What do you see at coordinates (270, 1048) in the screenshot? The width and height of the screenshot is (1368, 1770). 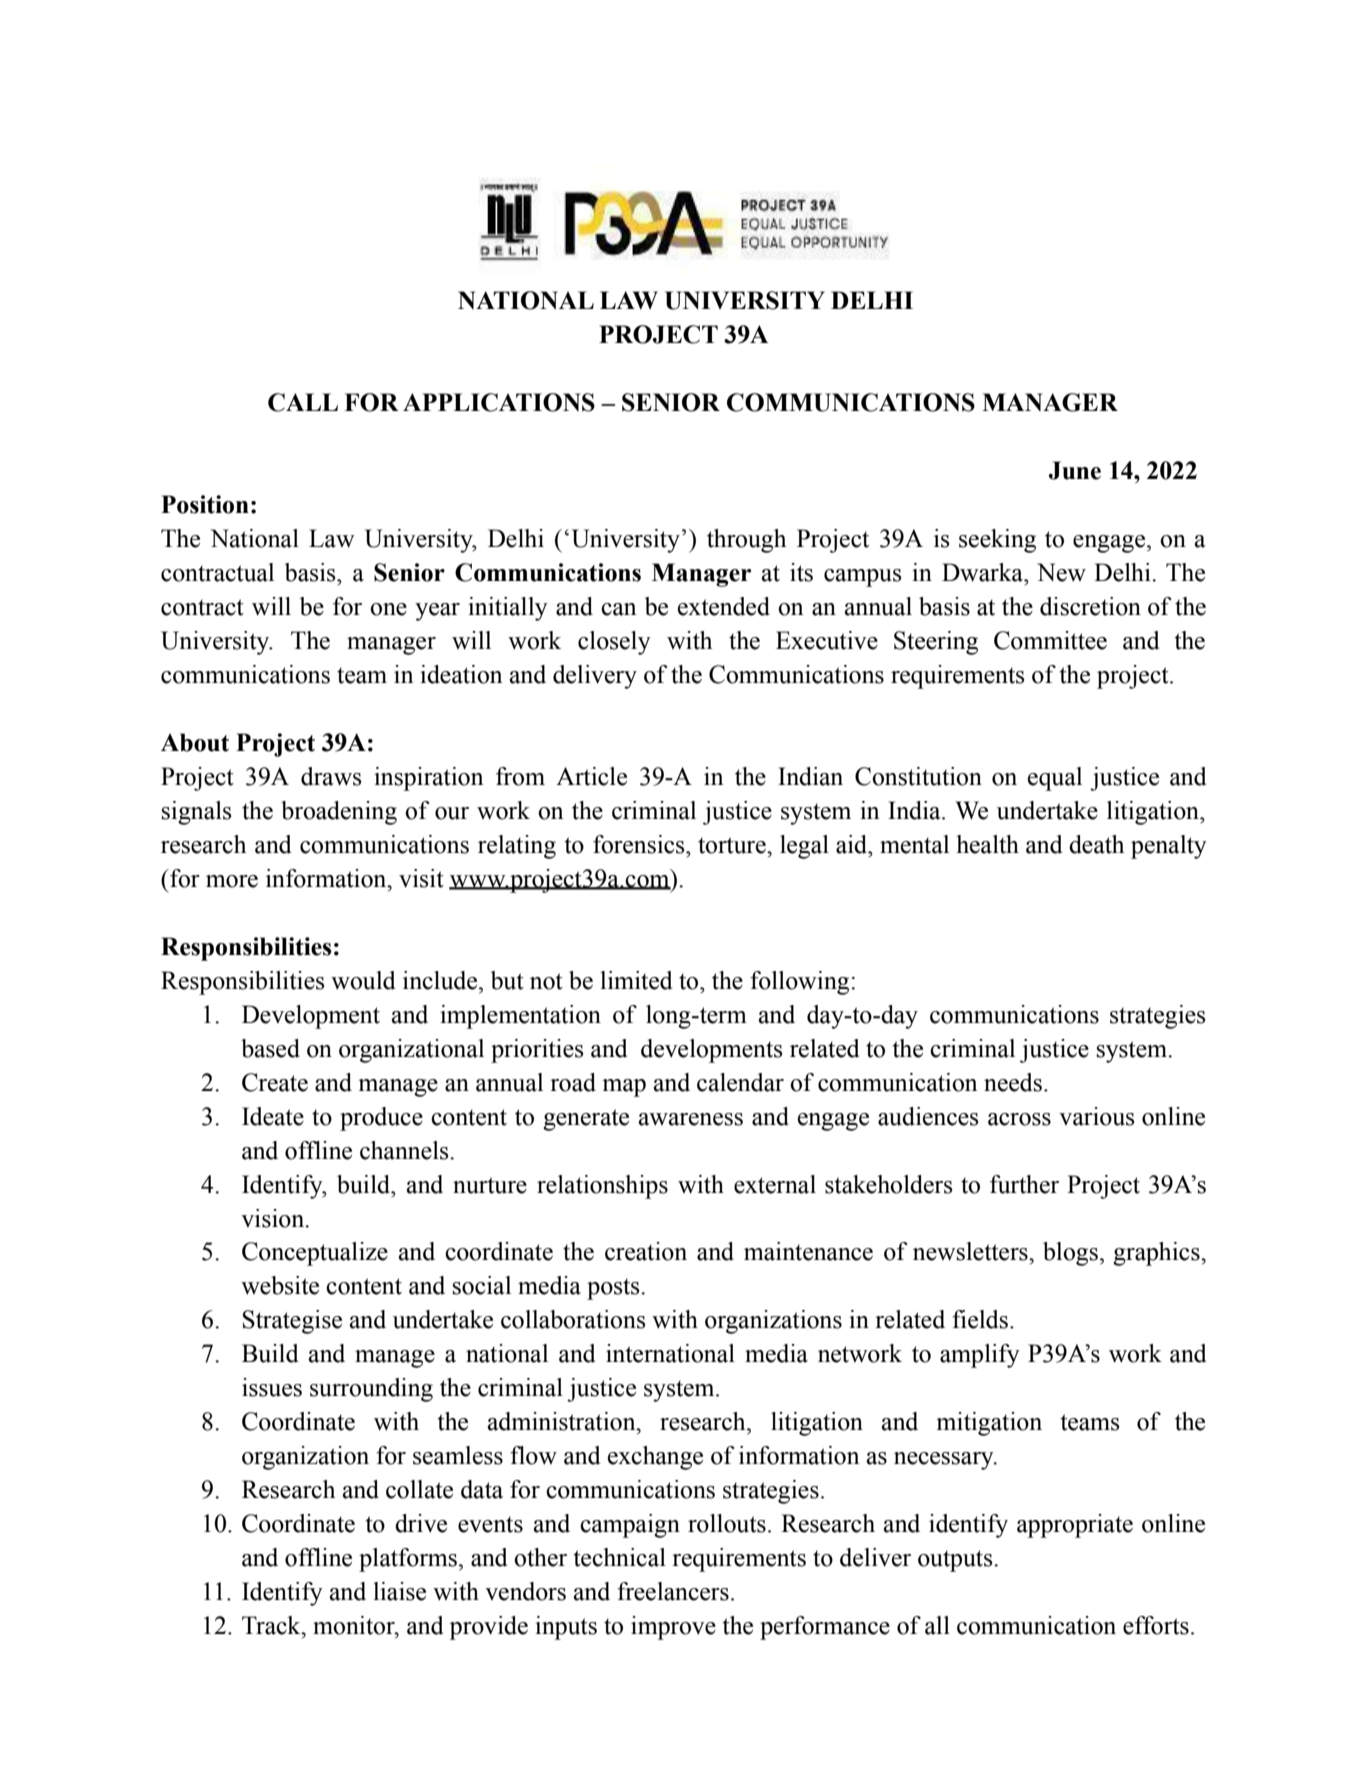 I see `based` at bounding box center [270, 1048].
